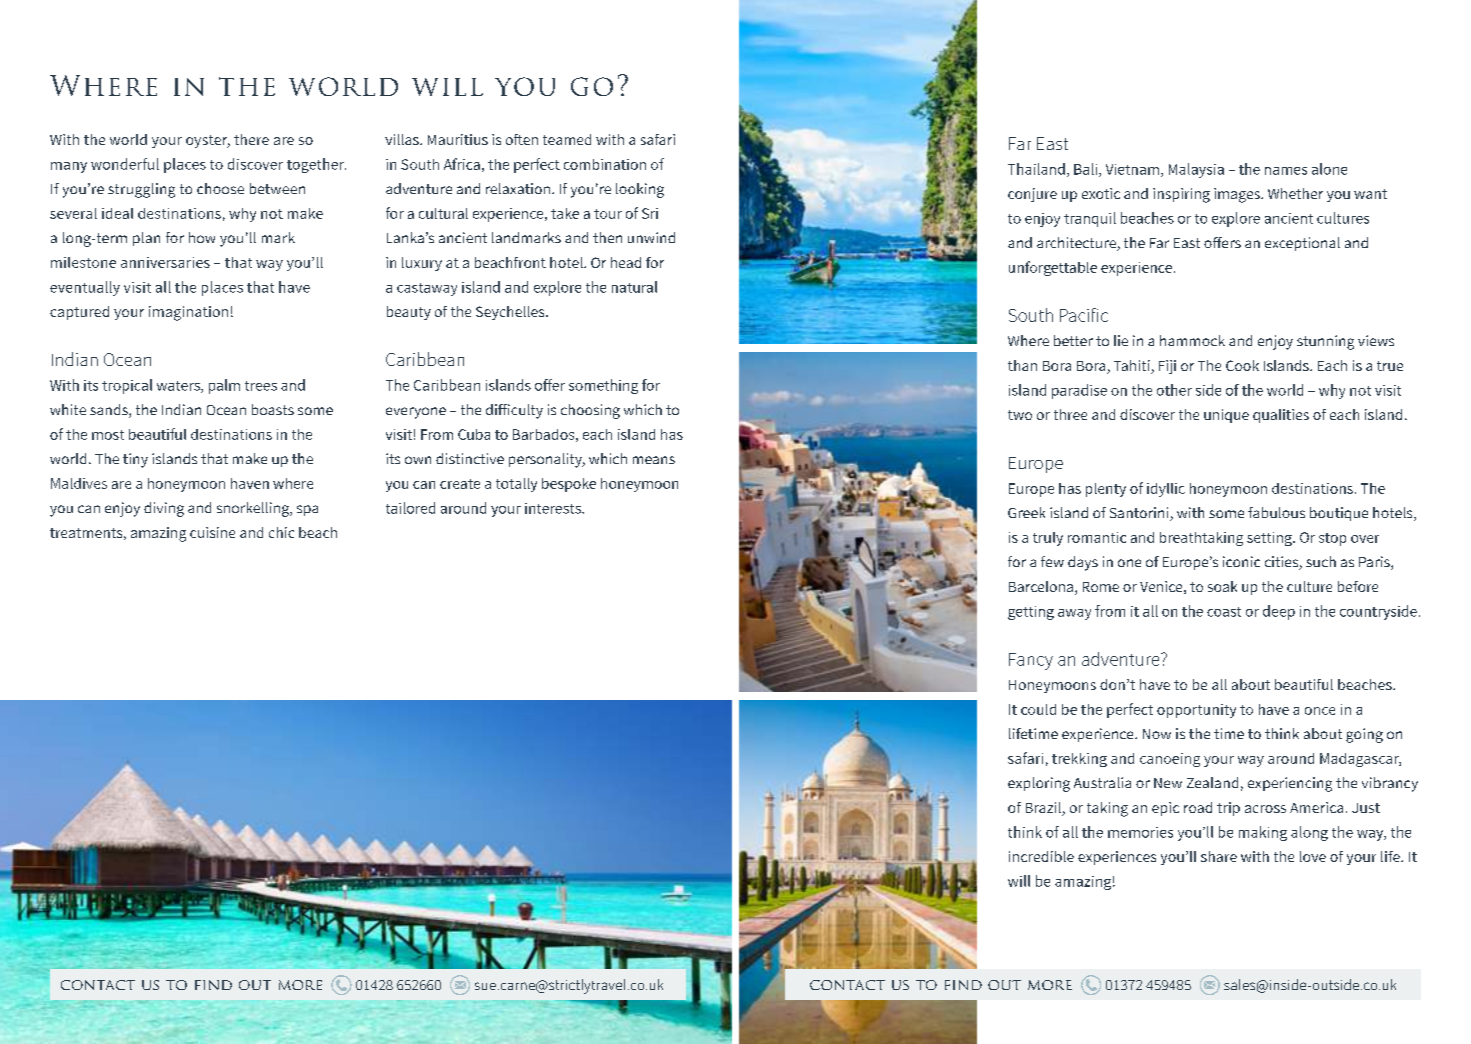  What do you see at coordinates (1224, 612) in the screenshot?
I see `coast` at bounding box center [1224, 612].
